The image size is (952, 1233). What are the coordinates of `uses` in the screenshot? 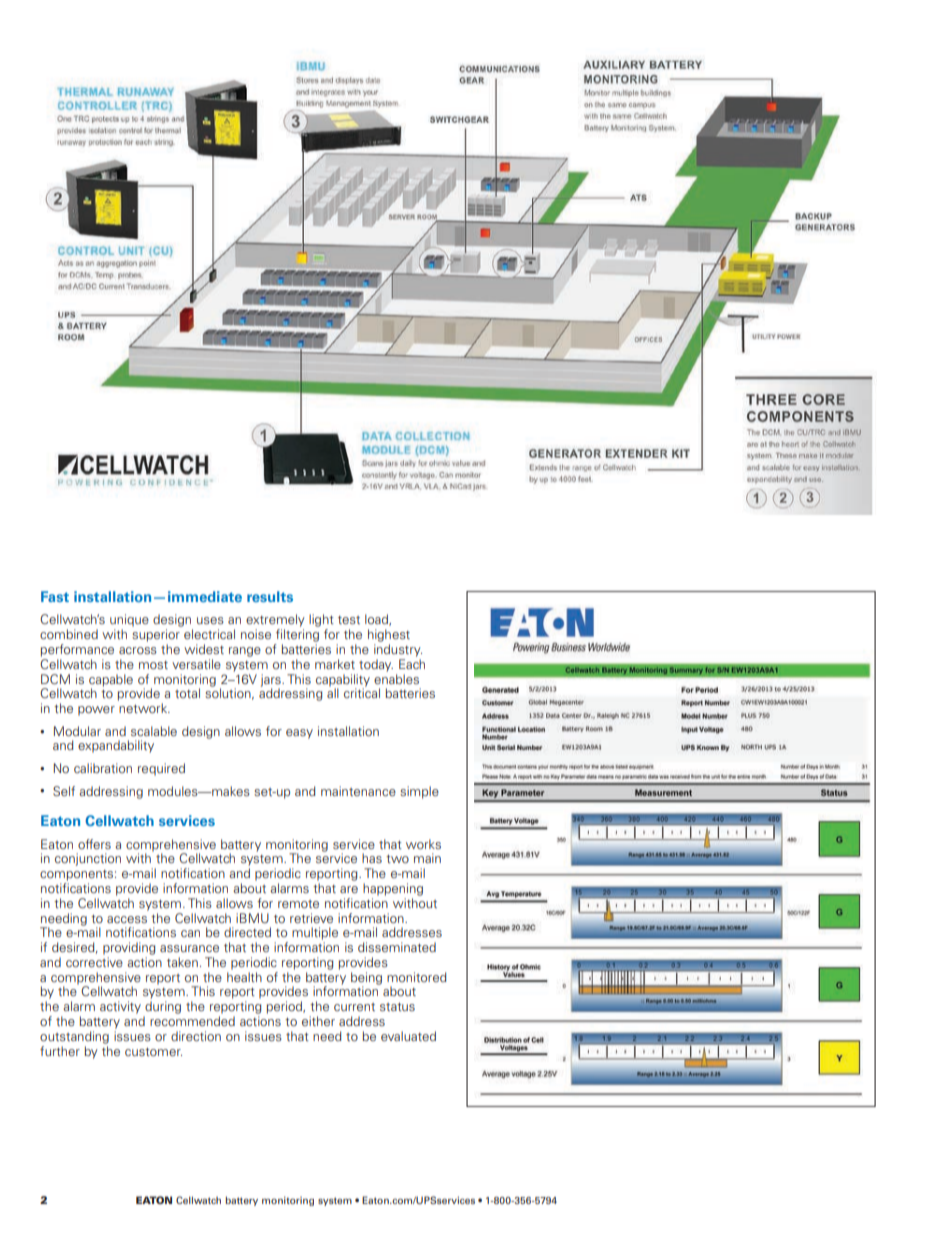 It's located at (210, 620).
